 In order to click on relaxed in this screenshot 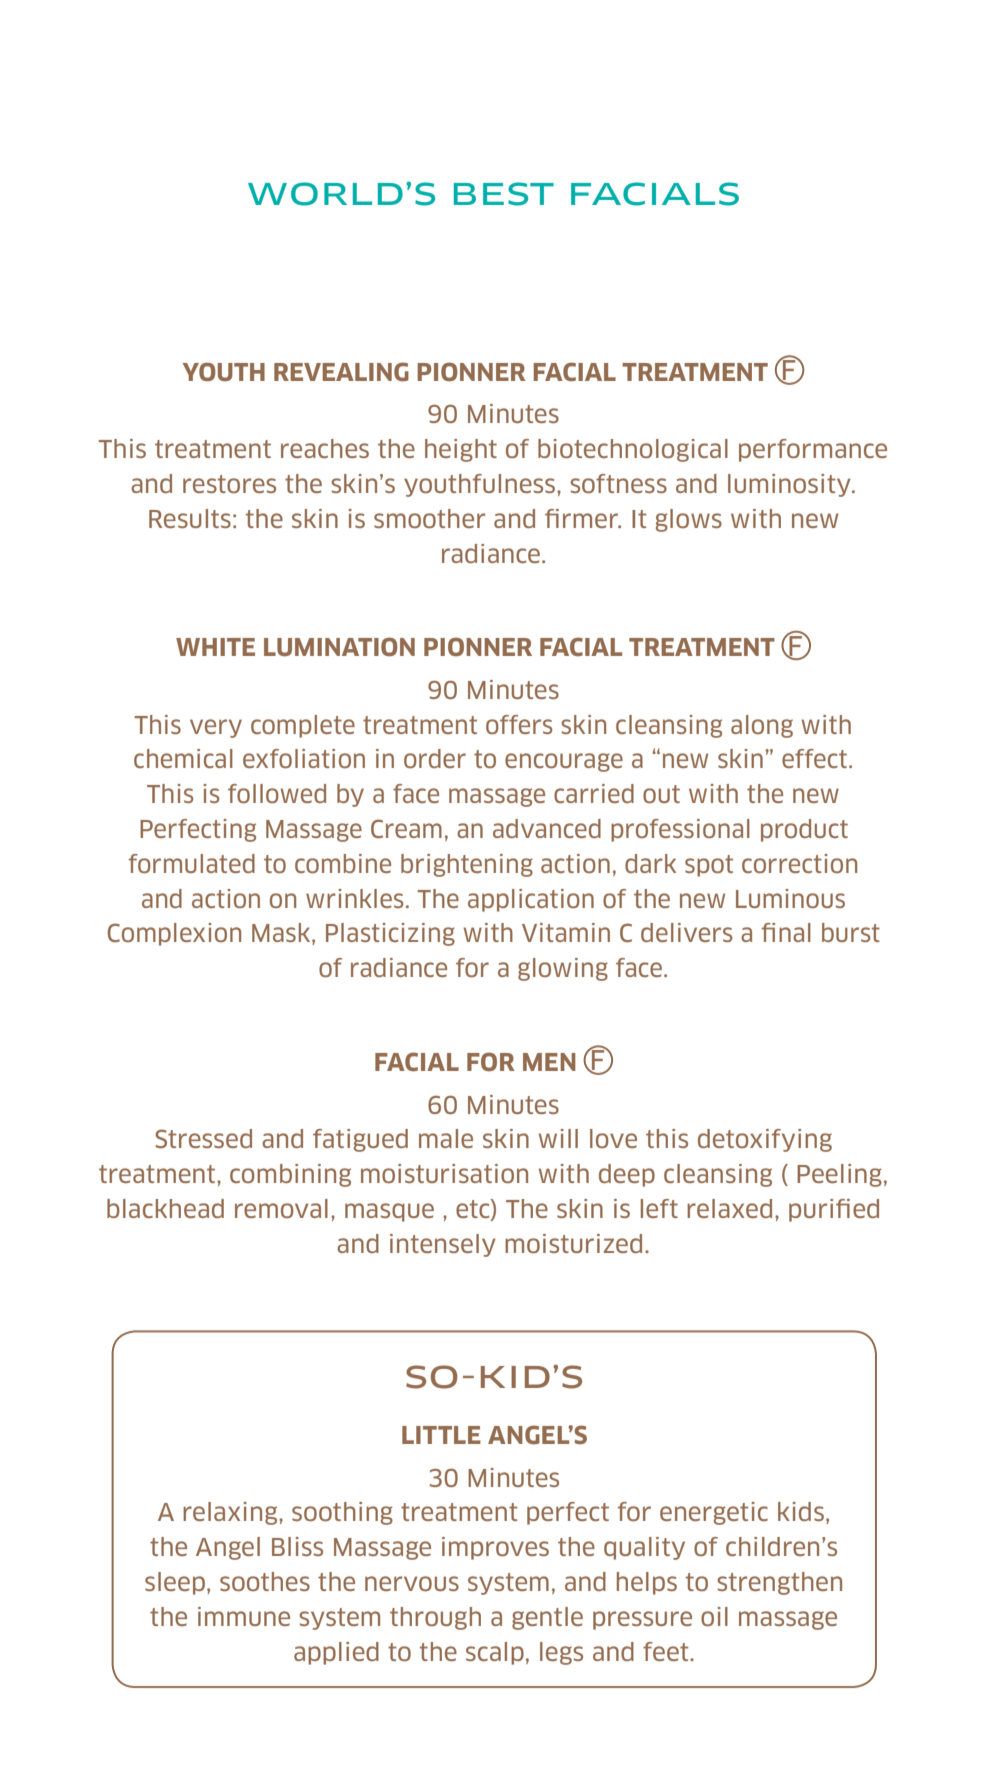, I will do `click(729, 1208)`.
